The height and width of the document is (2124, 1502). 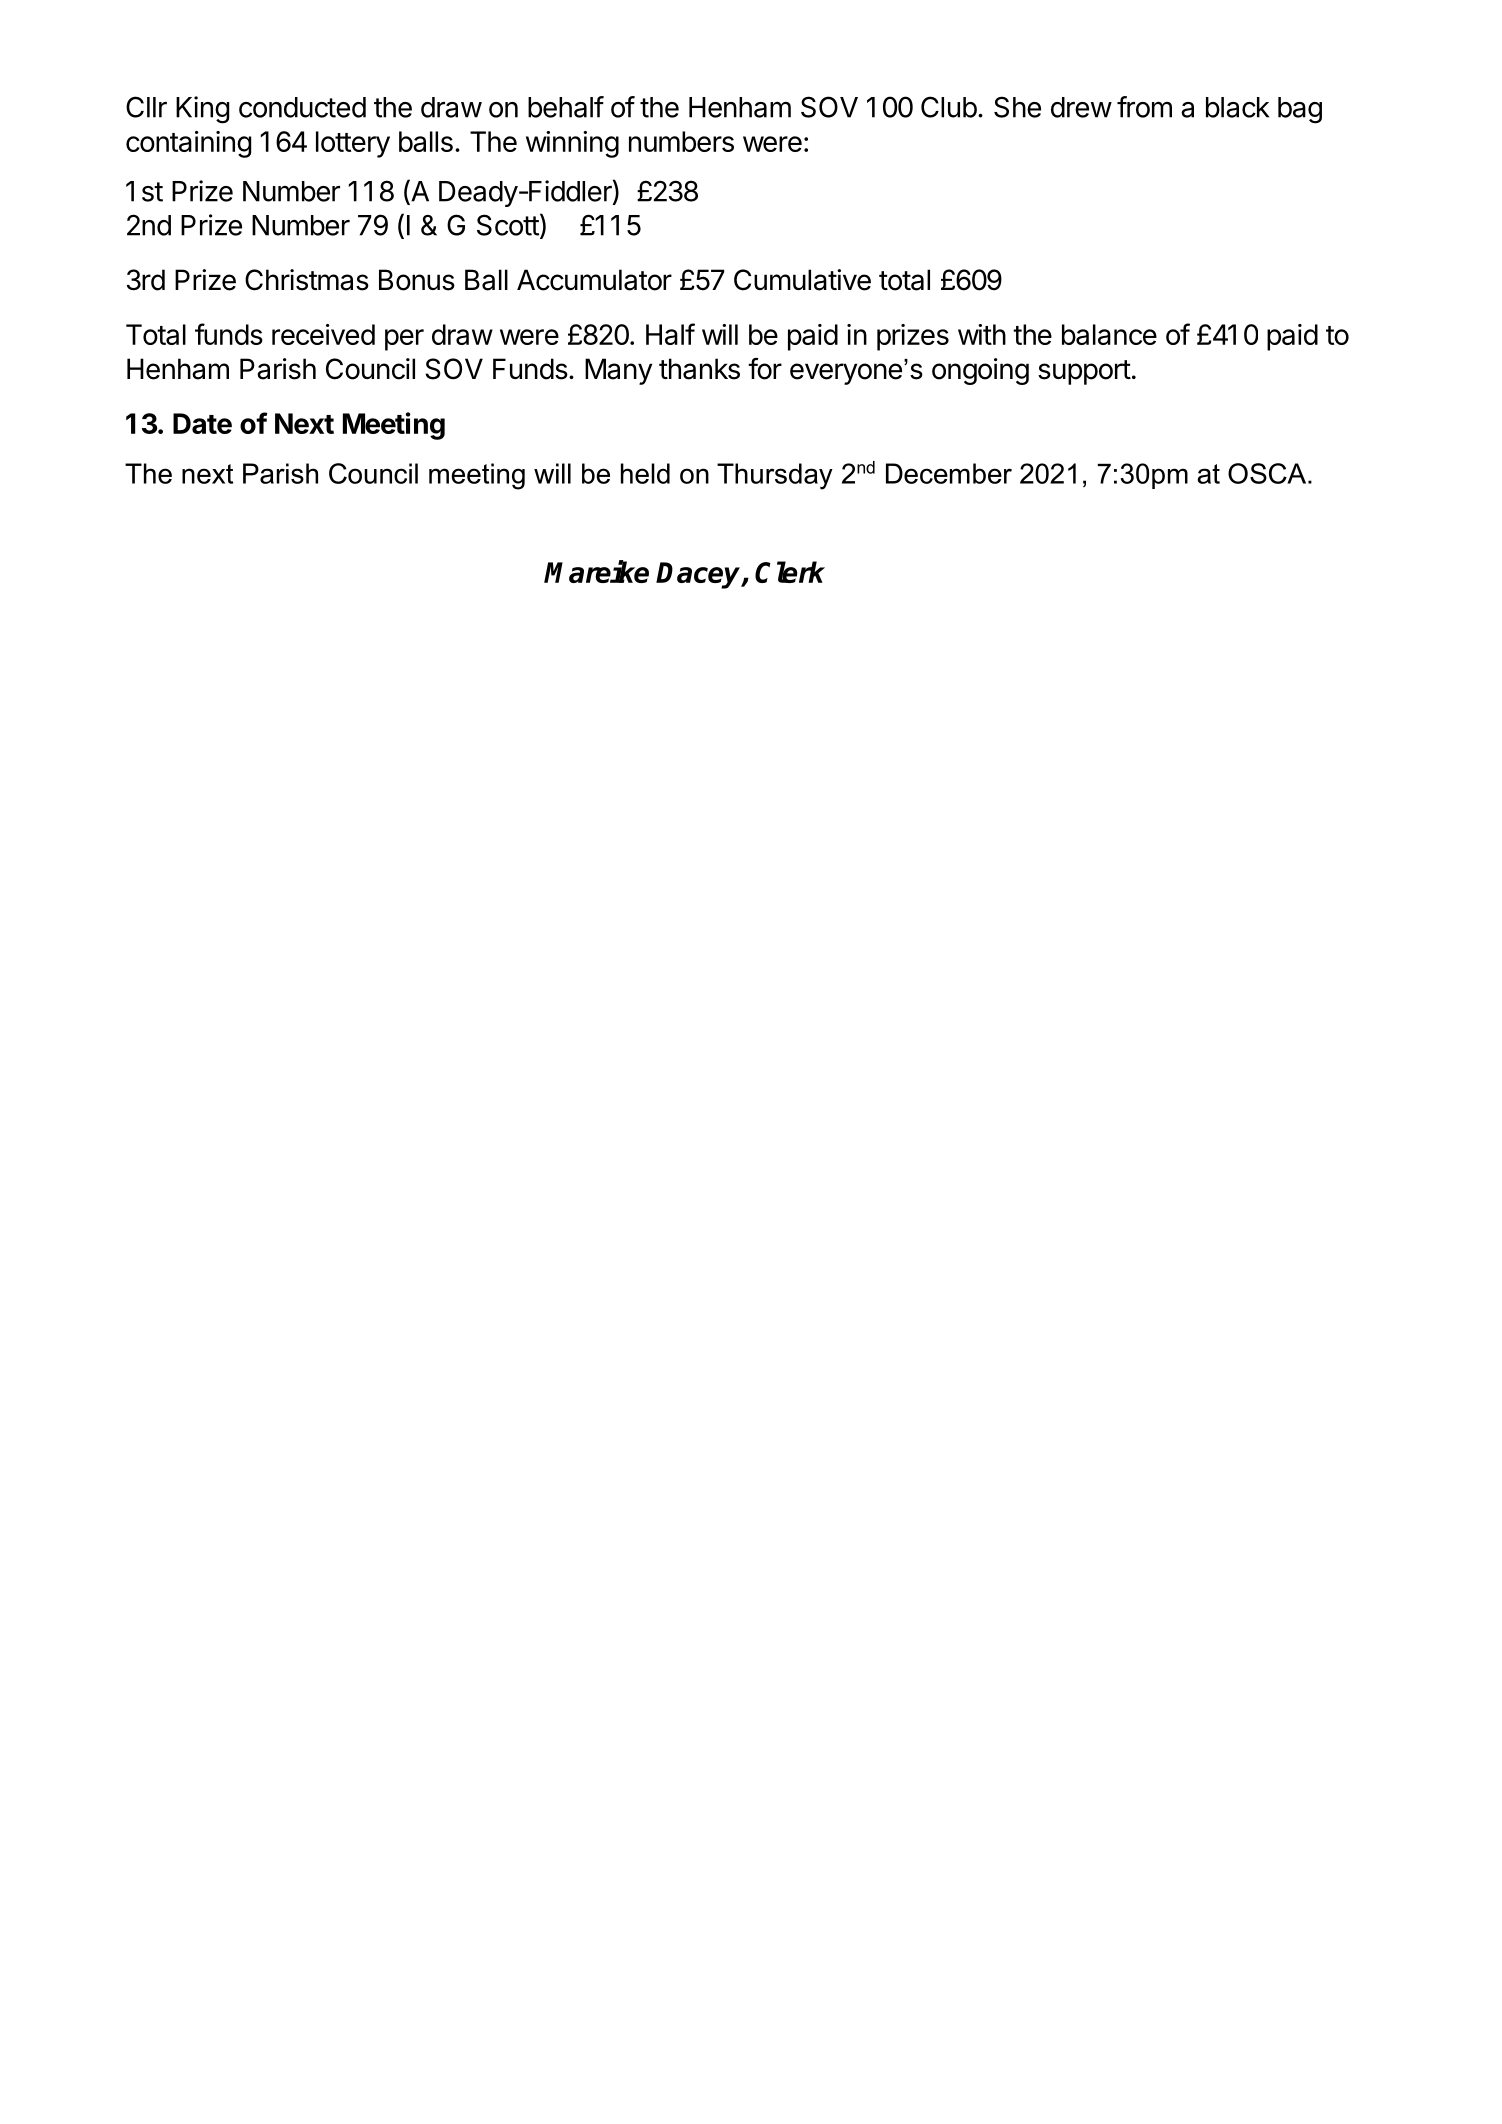 I want to click on received, so click(x=323, y=334).
